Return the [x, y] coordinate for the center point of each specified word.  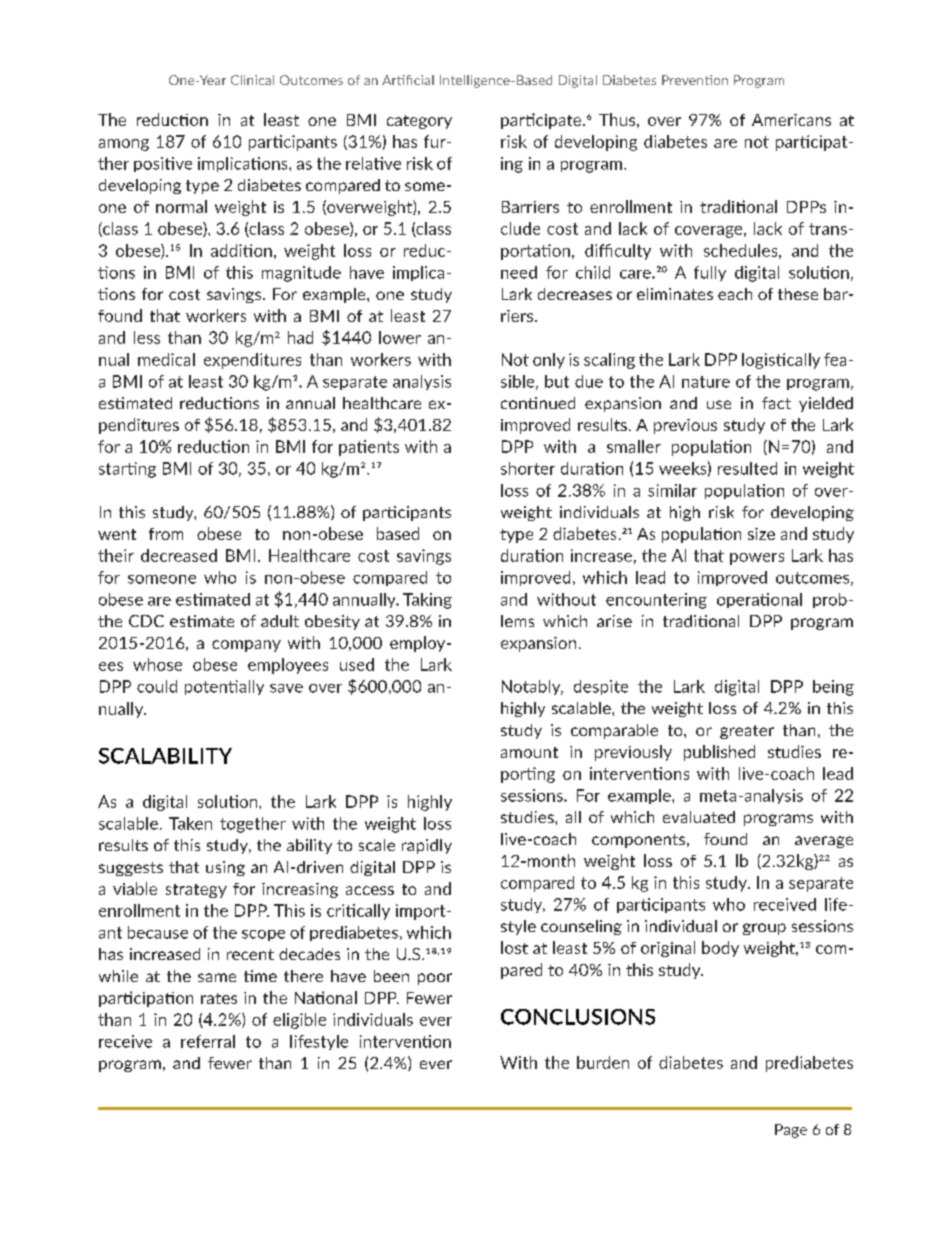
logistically [781, 361]
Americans [791, 120]
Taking [427, 601]
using [225, 868]
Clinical [252, 80]
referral [208, 1041]
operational [759, 600]
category [419, 122]
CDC [146, 621]
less [147, 337]
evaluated [699, 817]
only [549, 361]
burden [603, 1062]
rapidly [427, 846]
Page [791, 1131]
